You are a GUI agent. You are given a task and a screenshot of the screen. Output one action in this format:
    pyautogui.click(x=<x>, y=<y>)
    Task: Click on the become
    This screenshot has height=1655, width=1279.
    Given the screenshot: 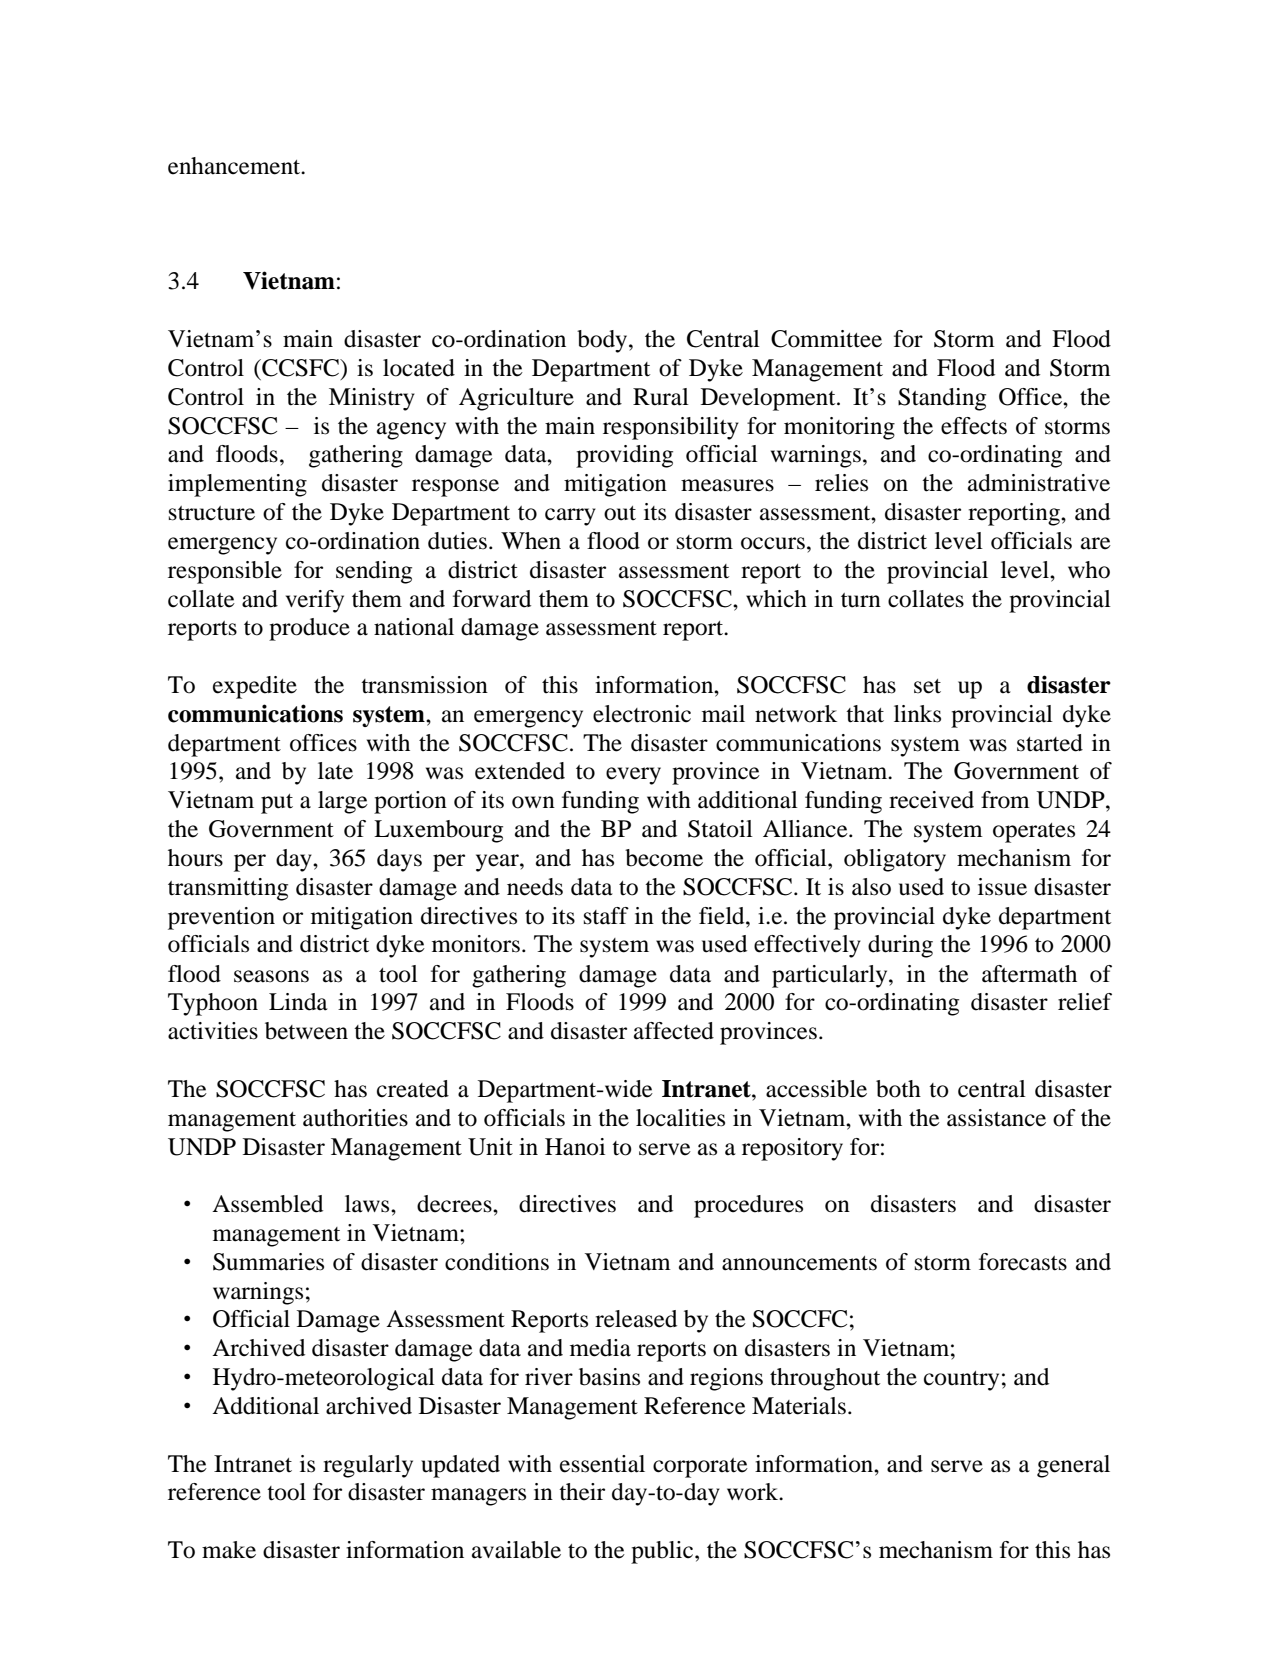 What is the action you would take?
    pyautogui.click(x=664, y=858)
